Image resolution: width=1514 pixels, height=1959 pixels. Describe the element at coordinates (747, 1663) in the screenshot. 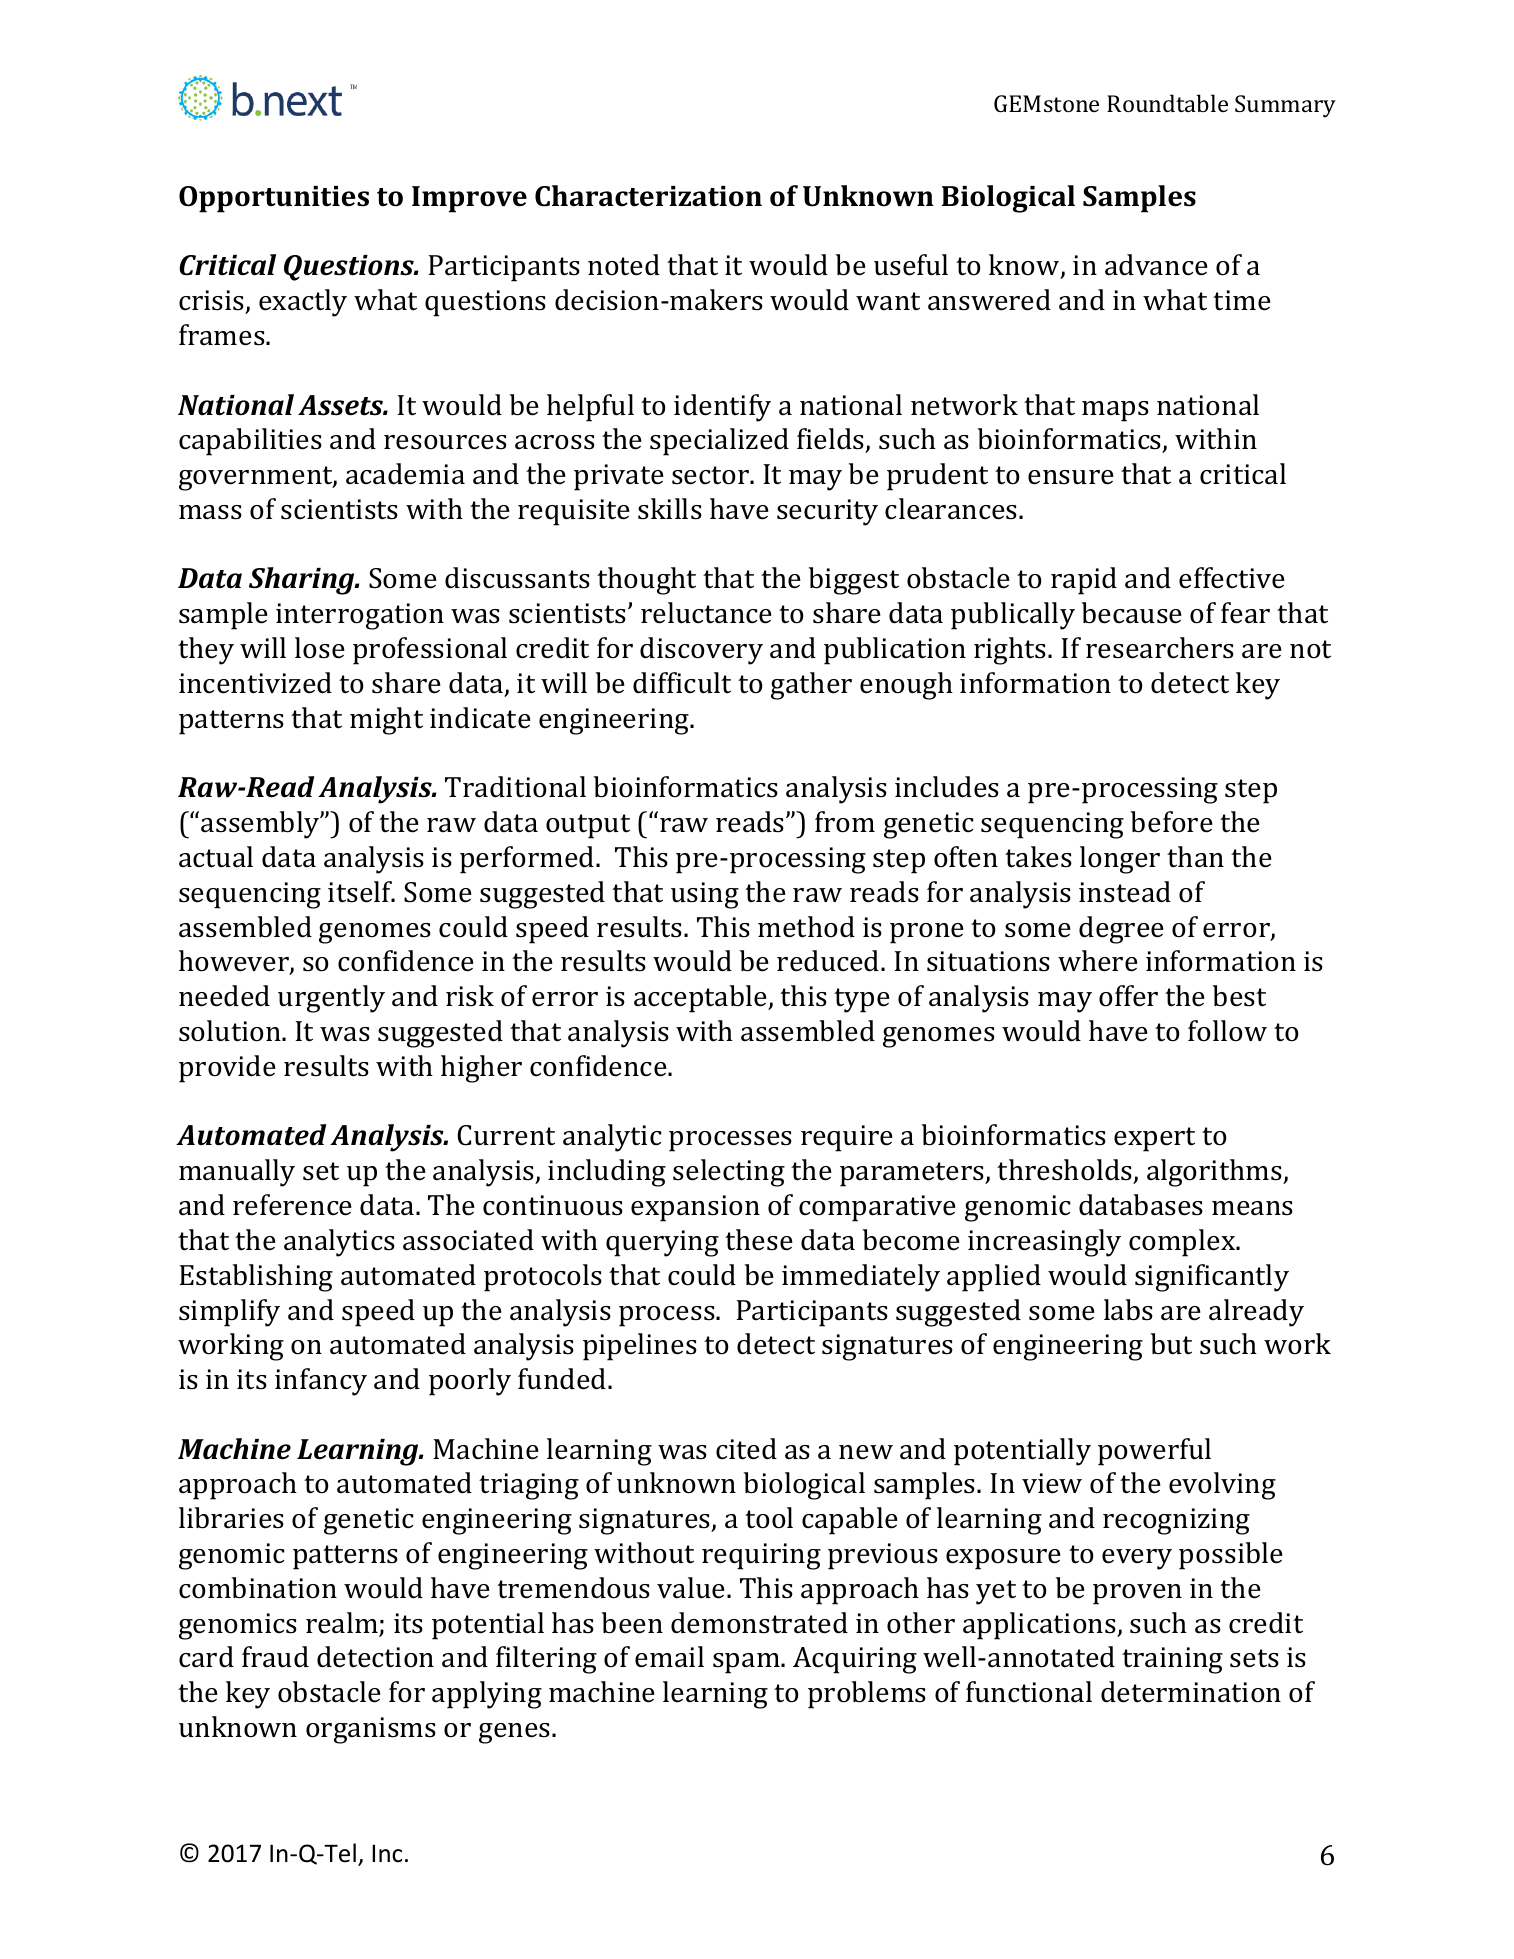

I see `spam` at that location.
